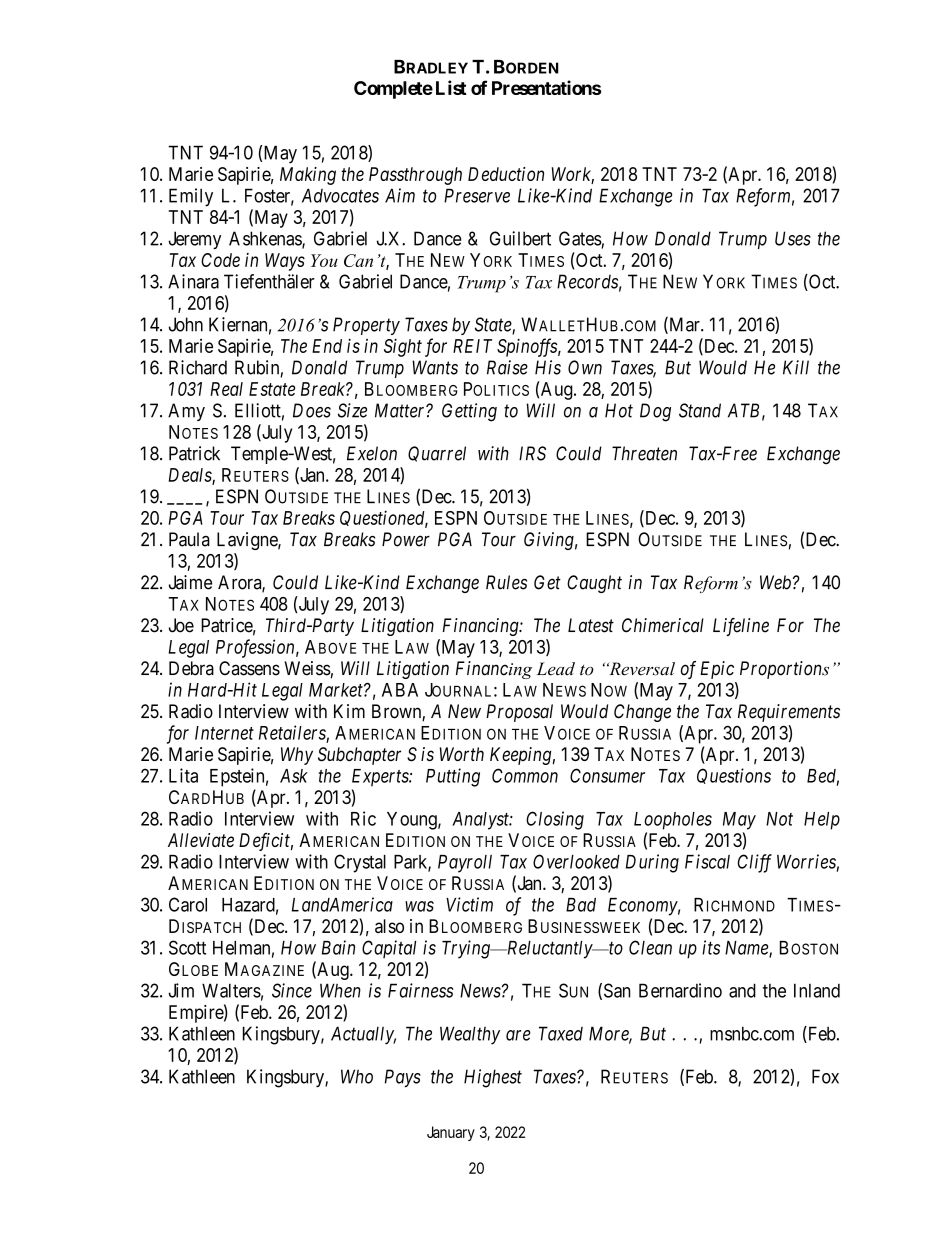 The image size is (952, 1233). I want to click on Making, so click(308, 176).
